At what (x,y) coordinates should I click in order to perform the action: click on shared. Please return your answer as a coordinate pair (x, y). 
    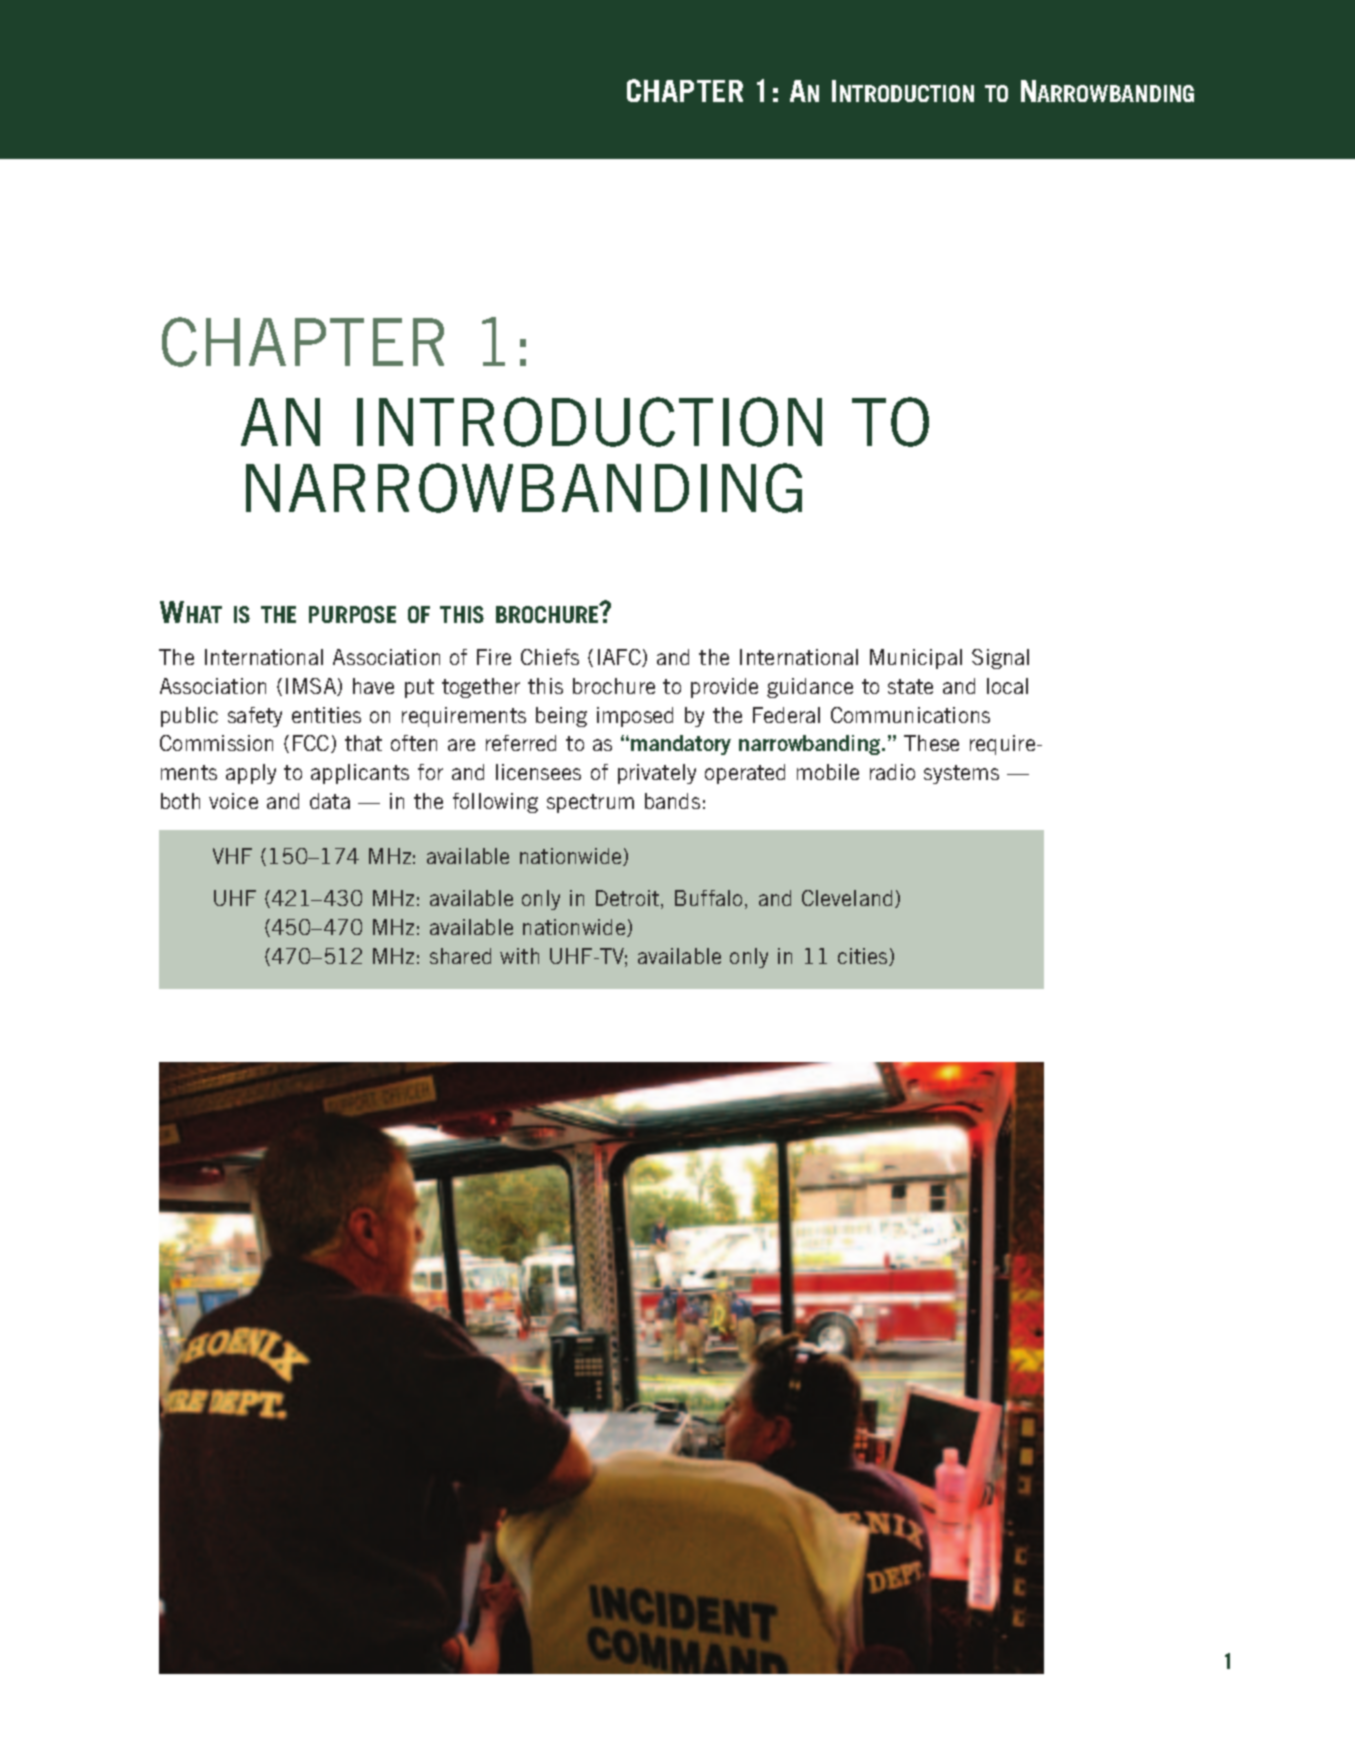
    Looking at the image, I should click on (460, 956).
